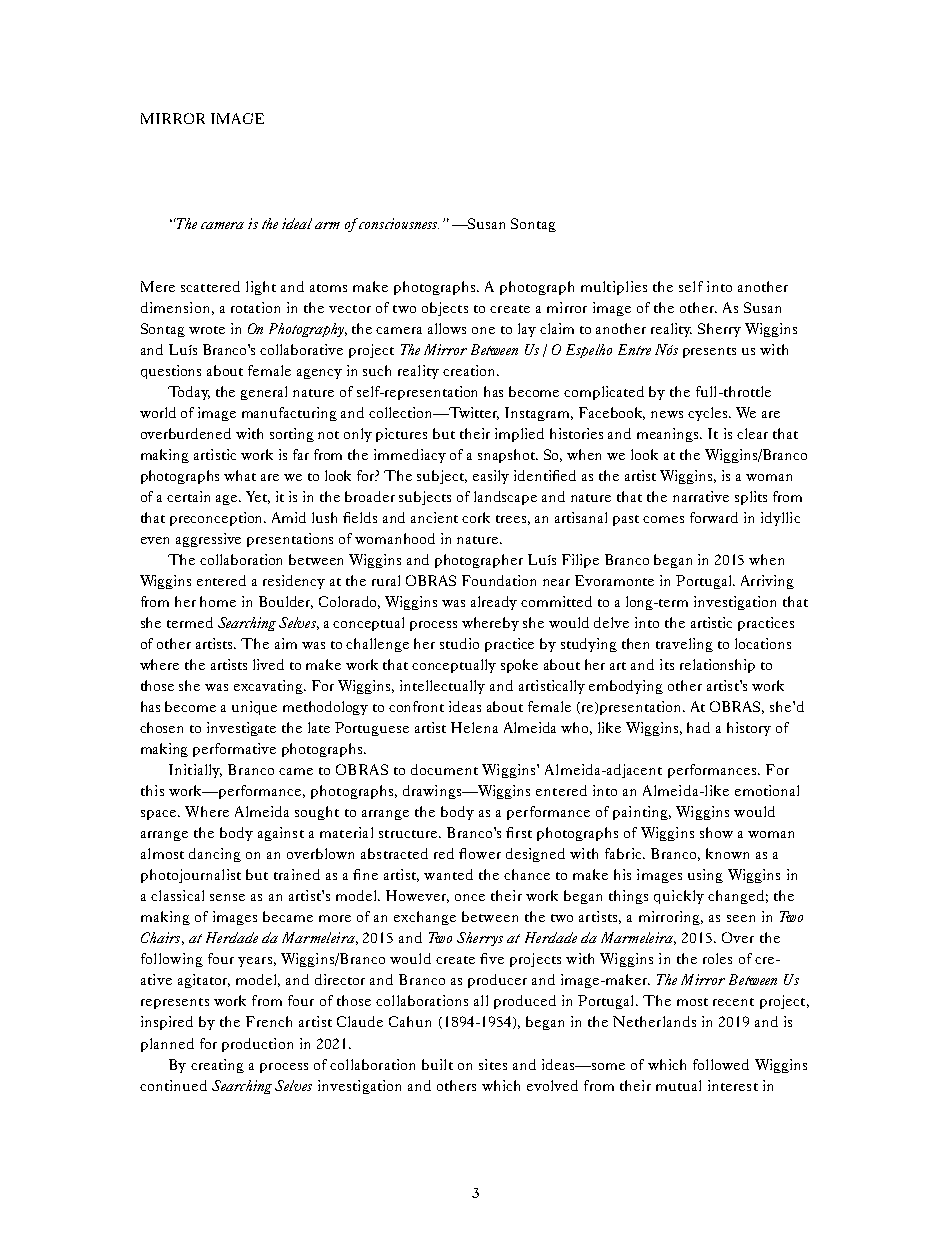 The image size is (952, 1233). Describe the element at coordinates (714, 517) in the page. I see `forward` at that location.
